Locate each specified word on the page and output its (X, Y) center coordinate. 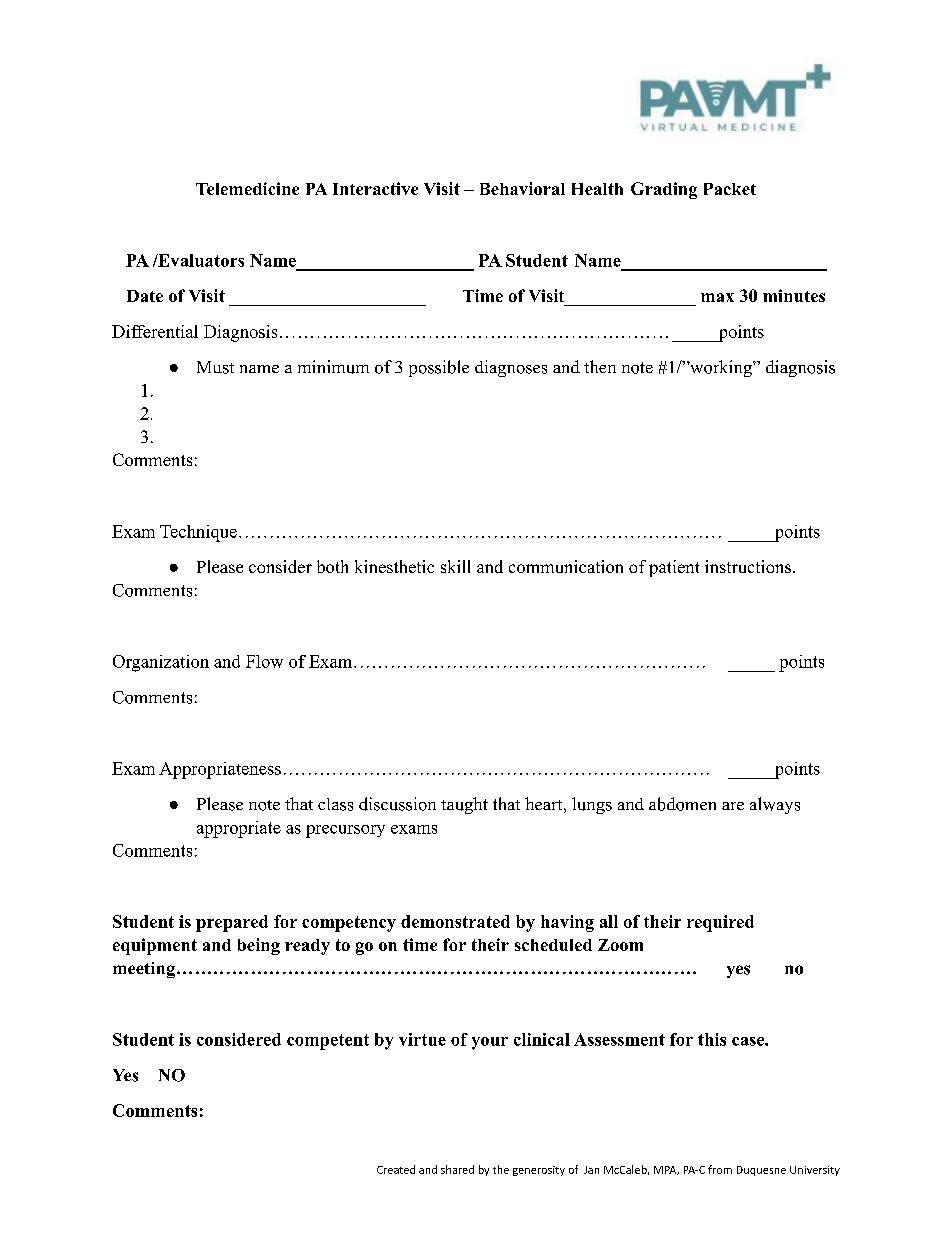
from (720, 1169)
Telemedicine (247, 188)
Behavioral (522, 188)
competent (328, 1042)
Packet (730, 189)
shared (457, 1169)
